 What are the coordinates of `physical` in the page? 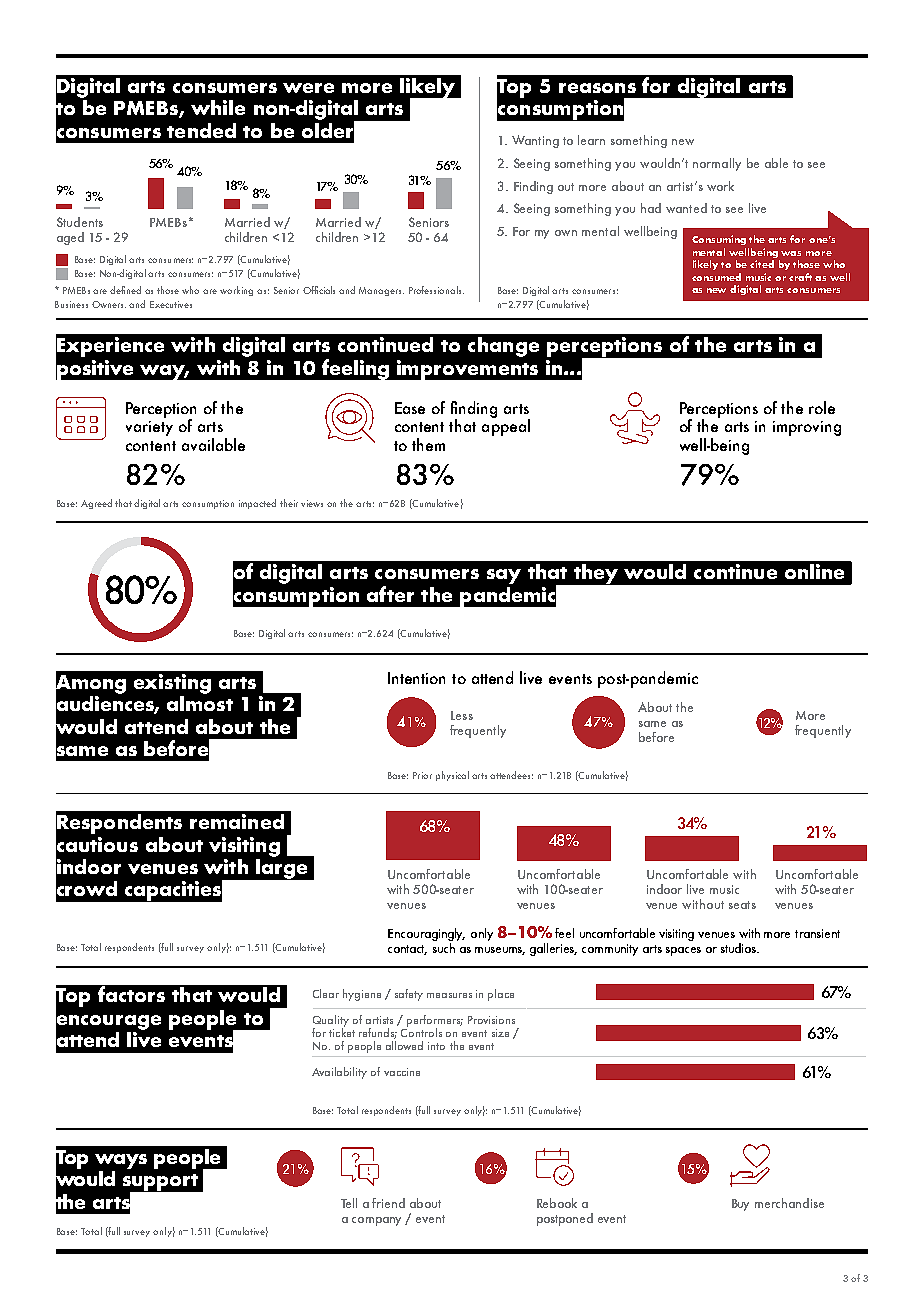 It's located at (452, 776).
